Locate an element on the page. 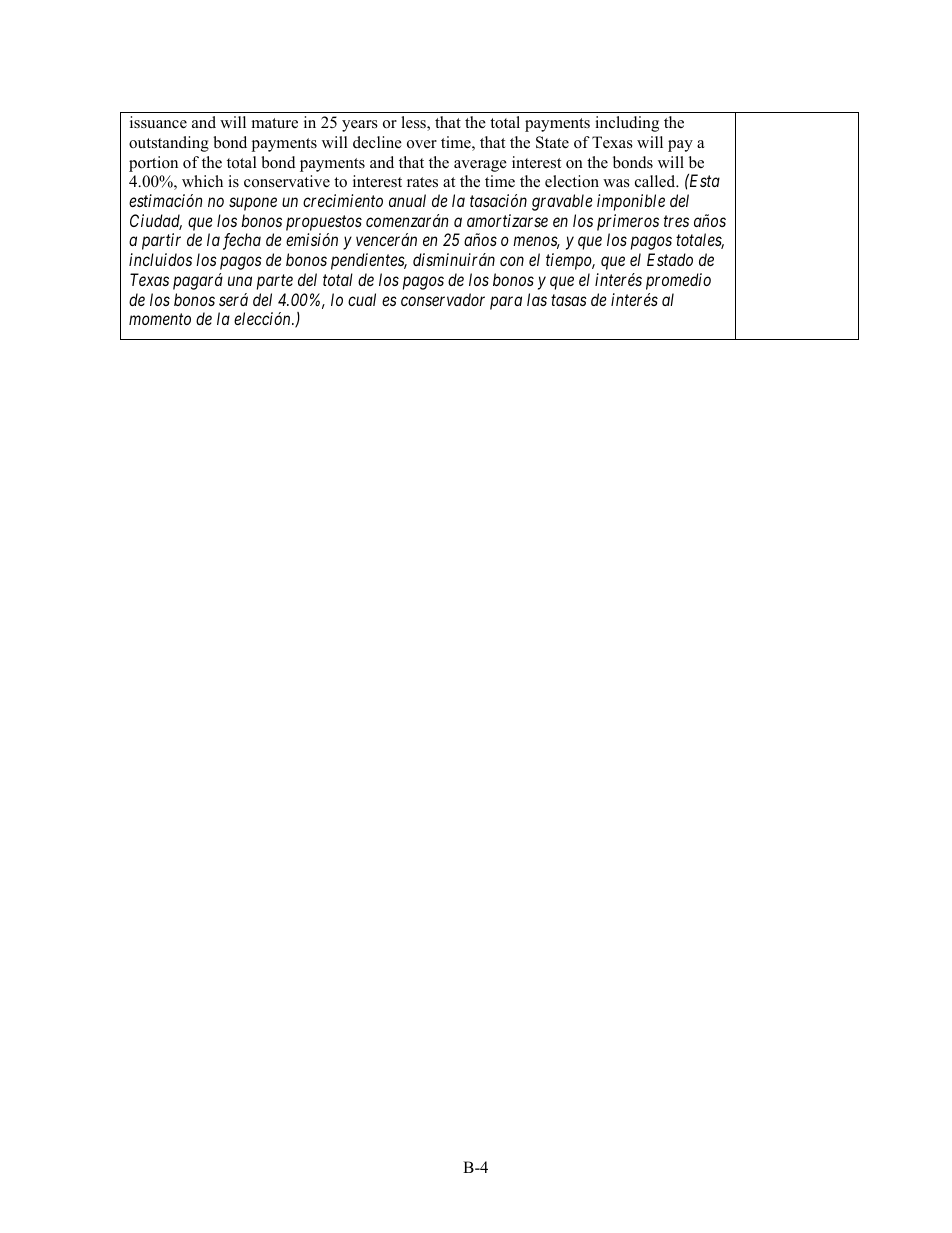 The width and height of the page is (952, 1233). issuance is located at coordinates (158, 122).
